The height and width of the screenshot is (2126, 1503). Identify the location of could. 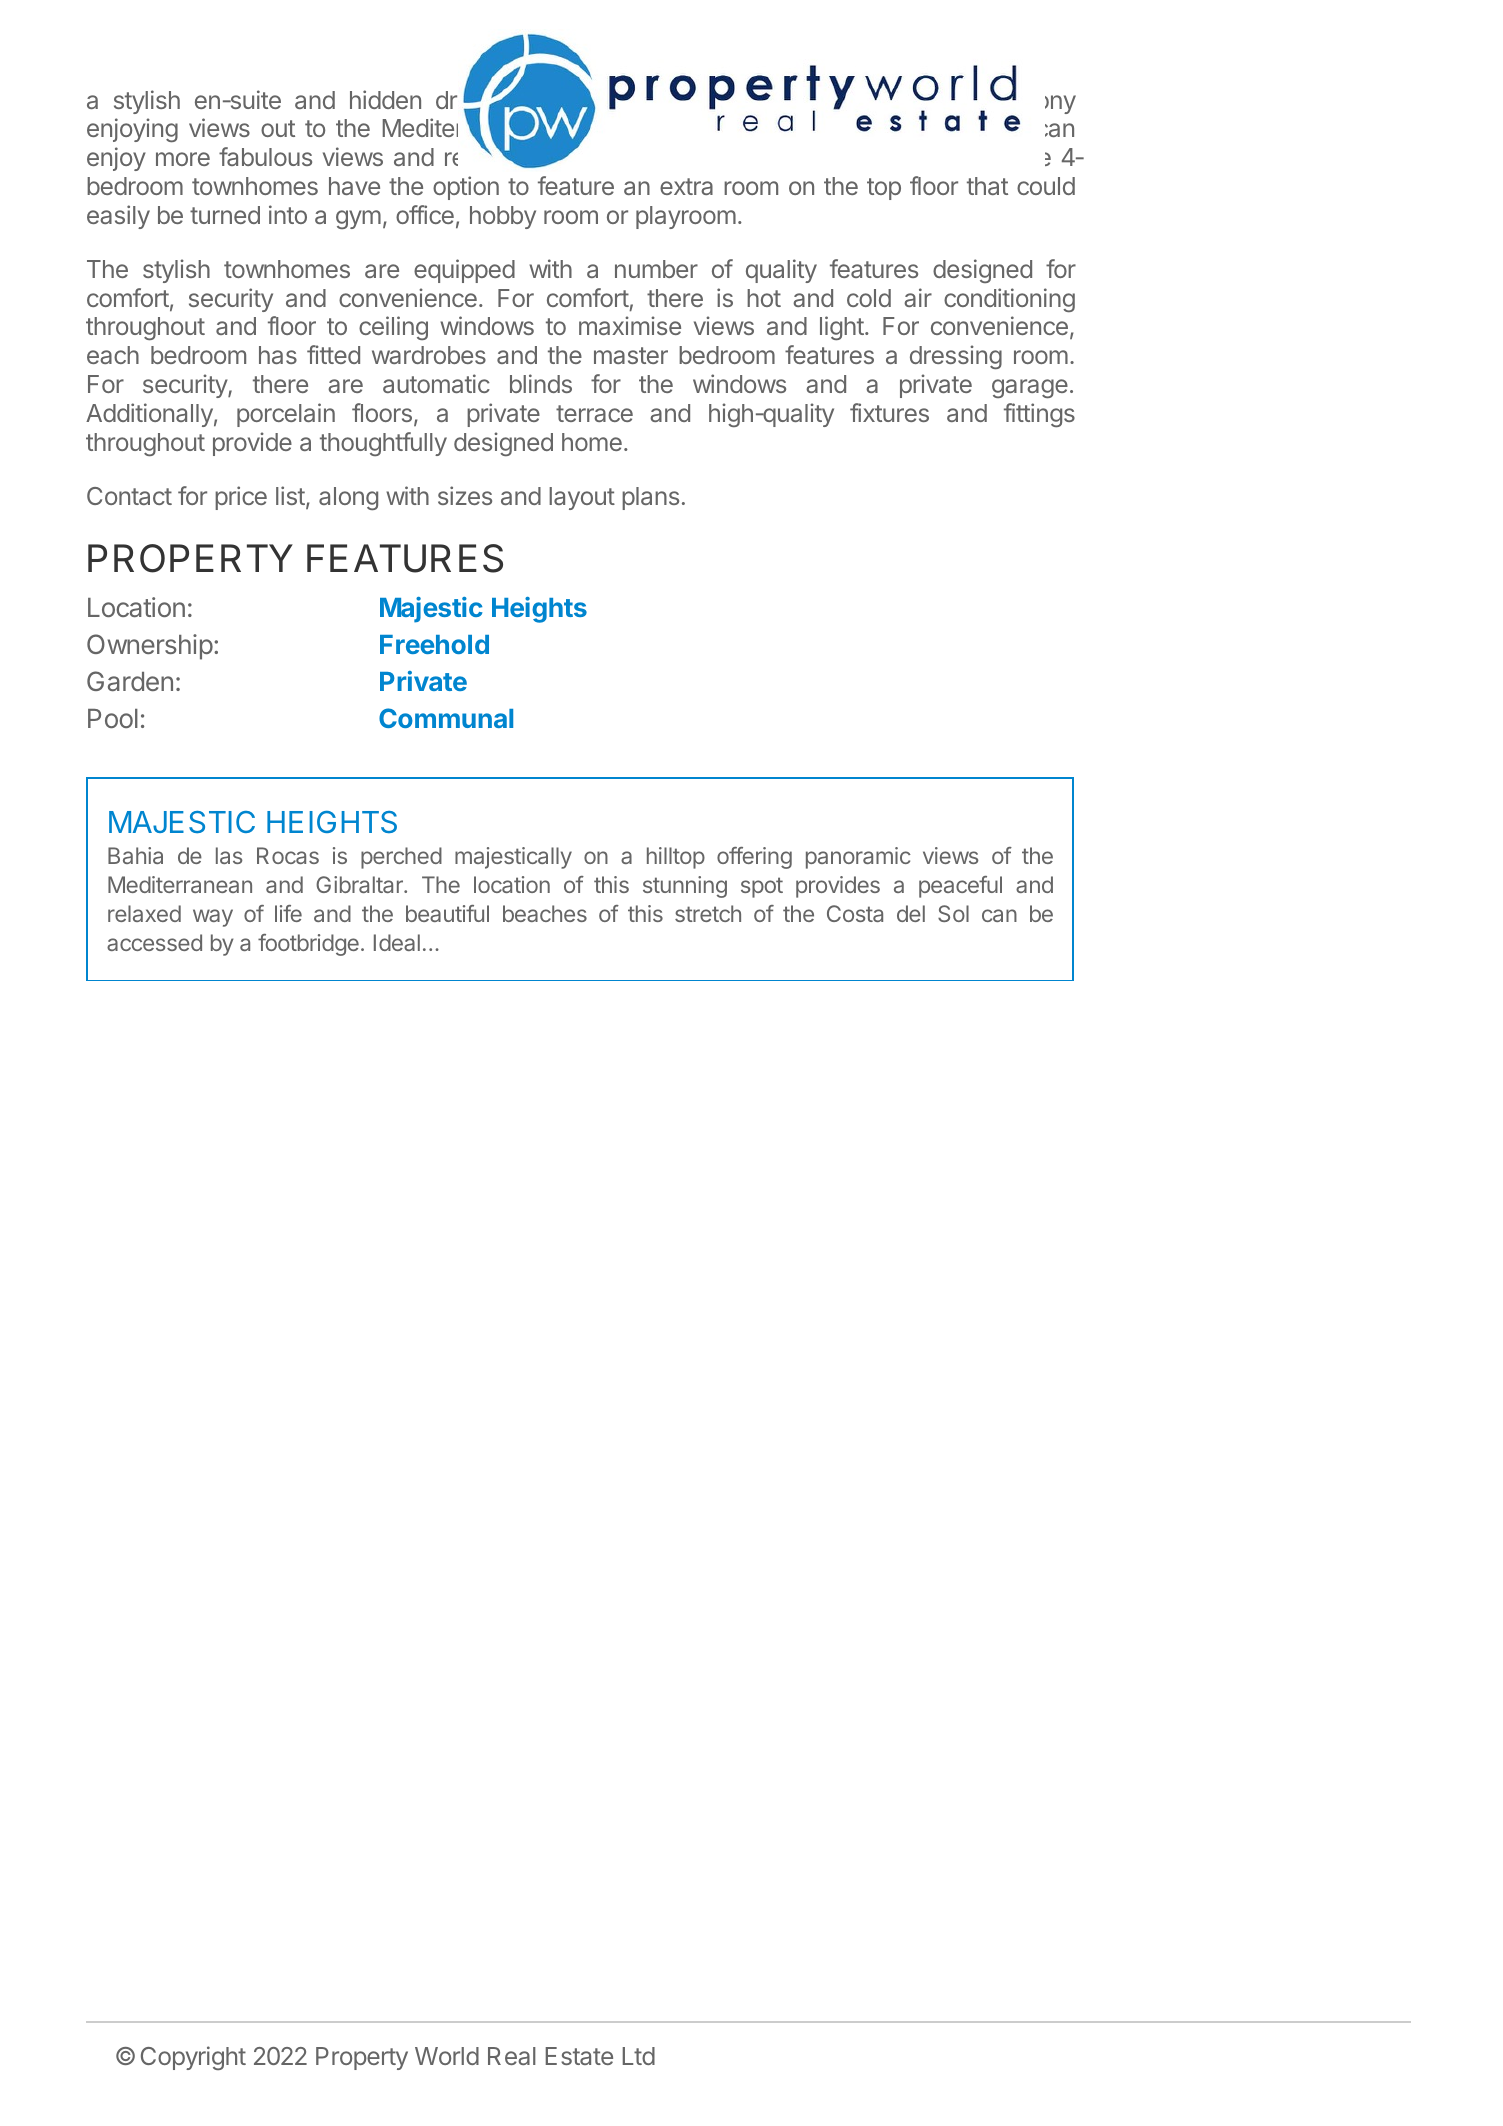
(1046, 186).
